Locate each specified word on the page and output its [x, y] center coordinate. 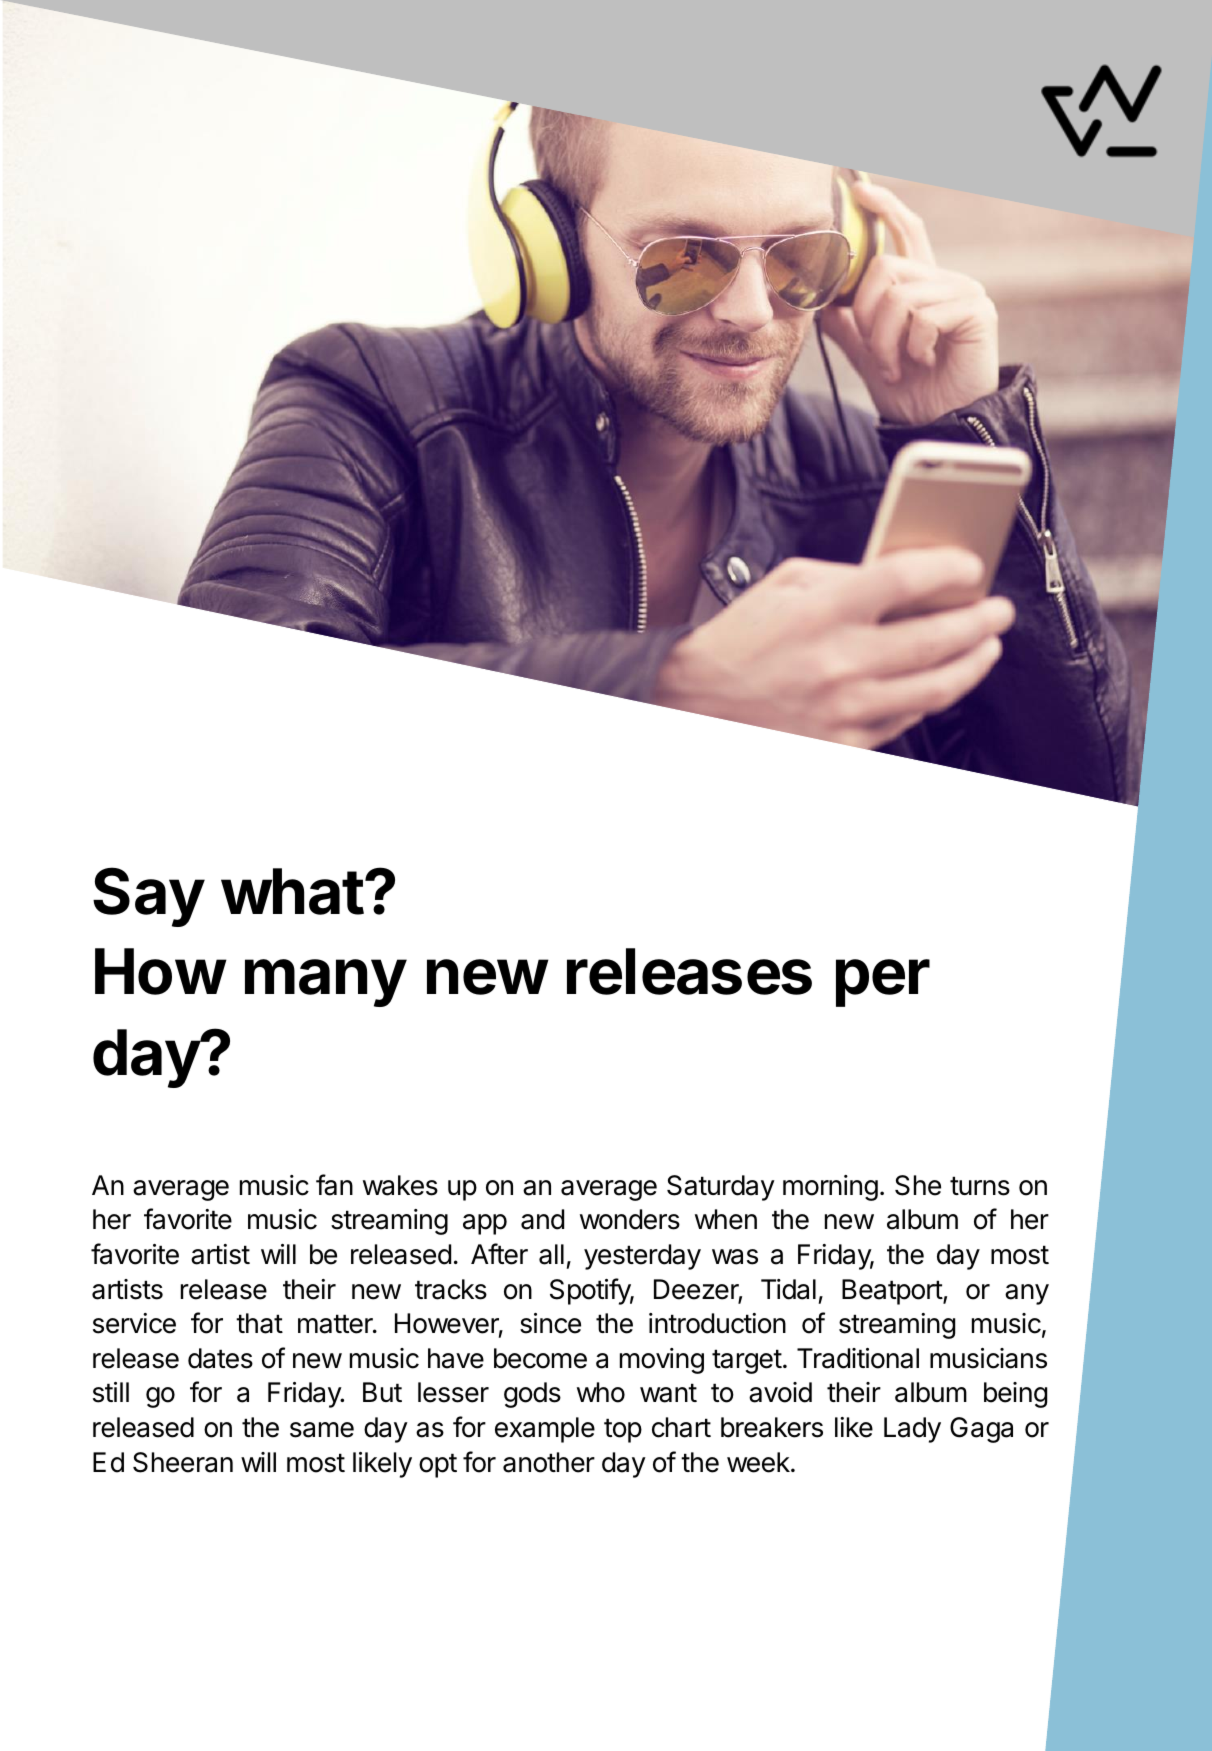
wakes [400, 1185]
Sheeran [183, 1462]
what [292, 891]
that [259, 1323]
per [883, 983]
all [551, 1254]
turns [980, 1186]
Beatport [893, 1292]
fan [334, 1185]
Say [149, 897]
